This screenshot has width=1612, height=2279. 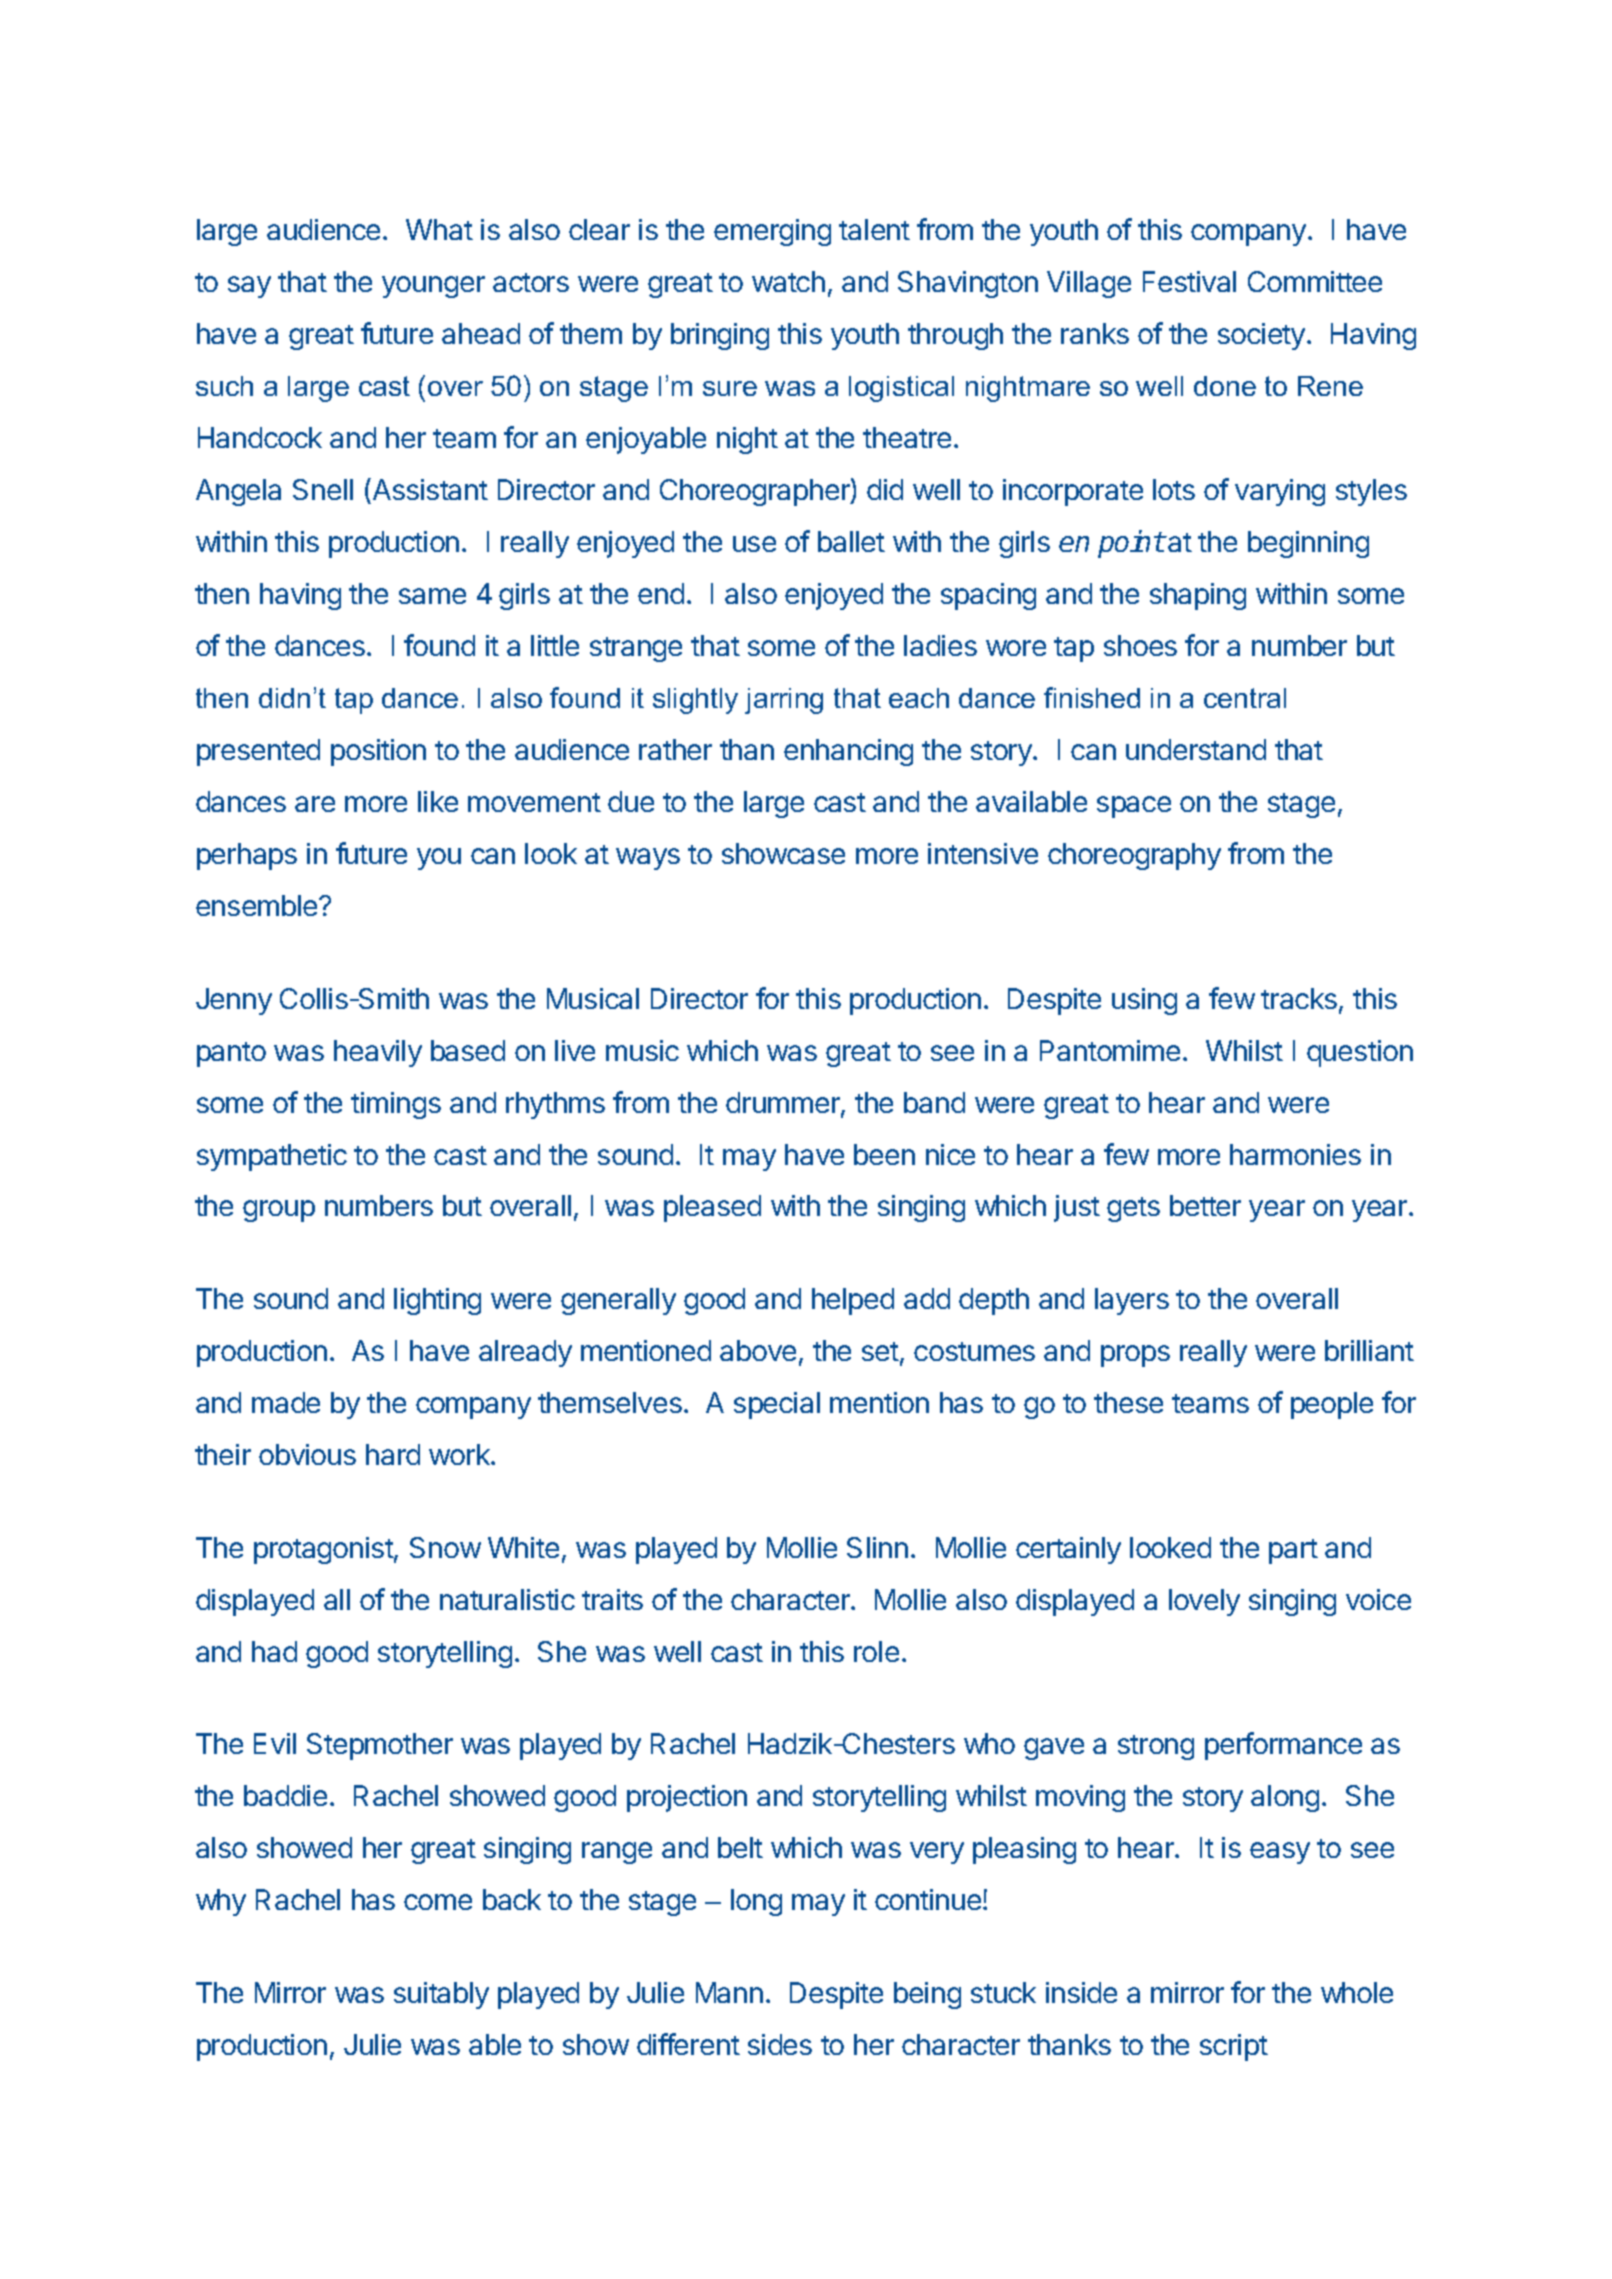 What do you see at coordinates (876, 1651) in the screenshot?
I see `role` at bounding box center [876, 1651].
